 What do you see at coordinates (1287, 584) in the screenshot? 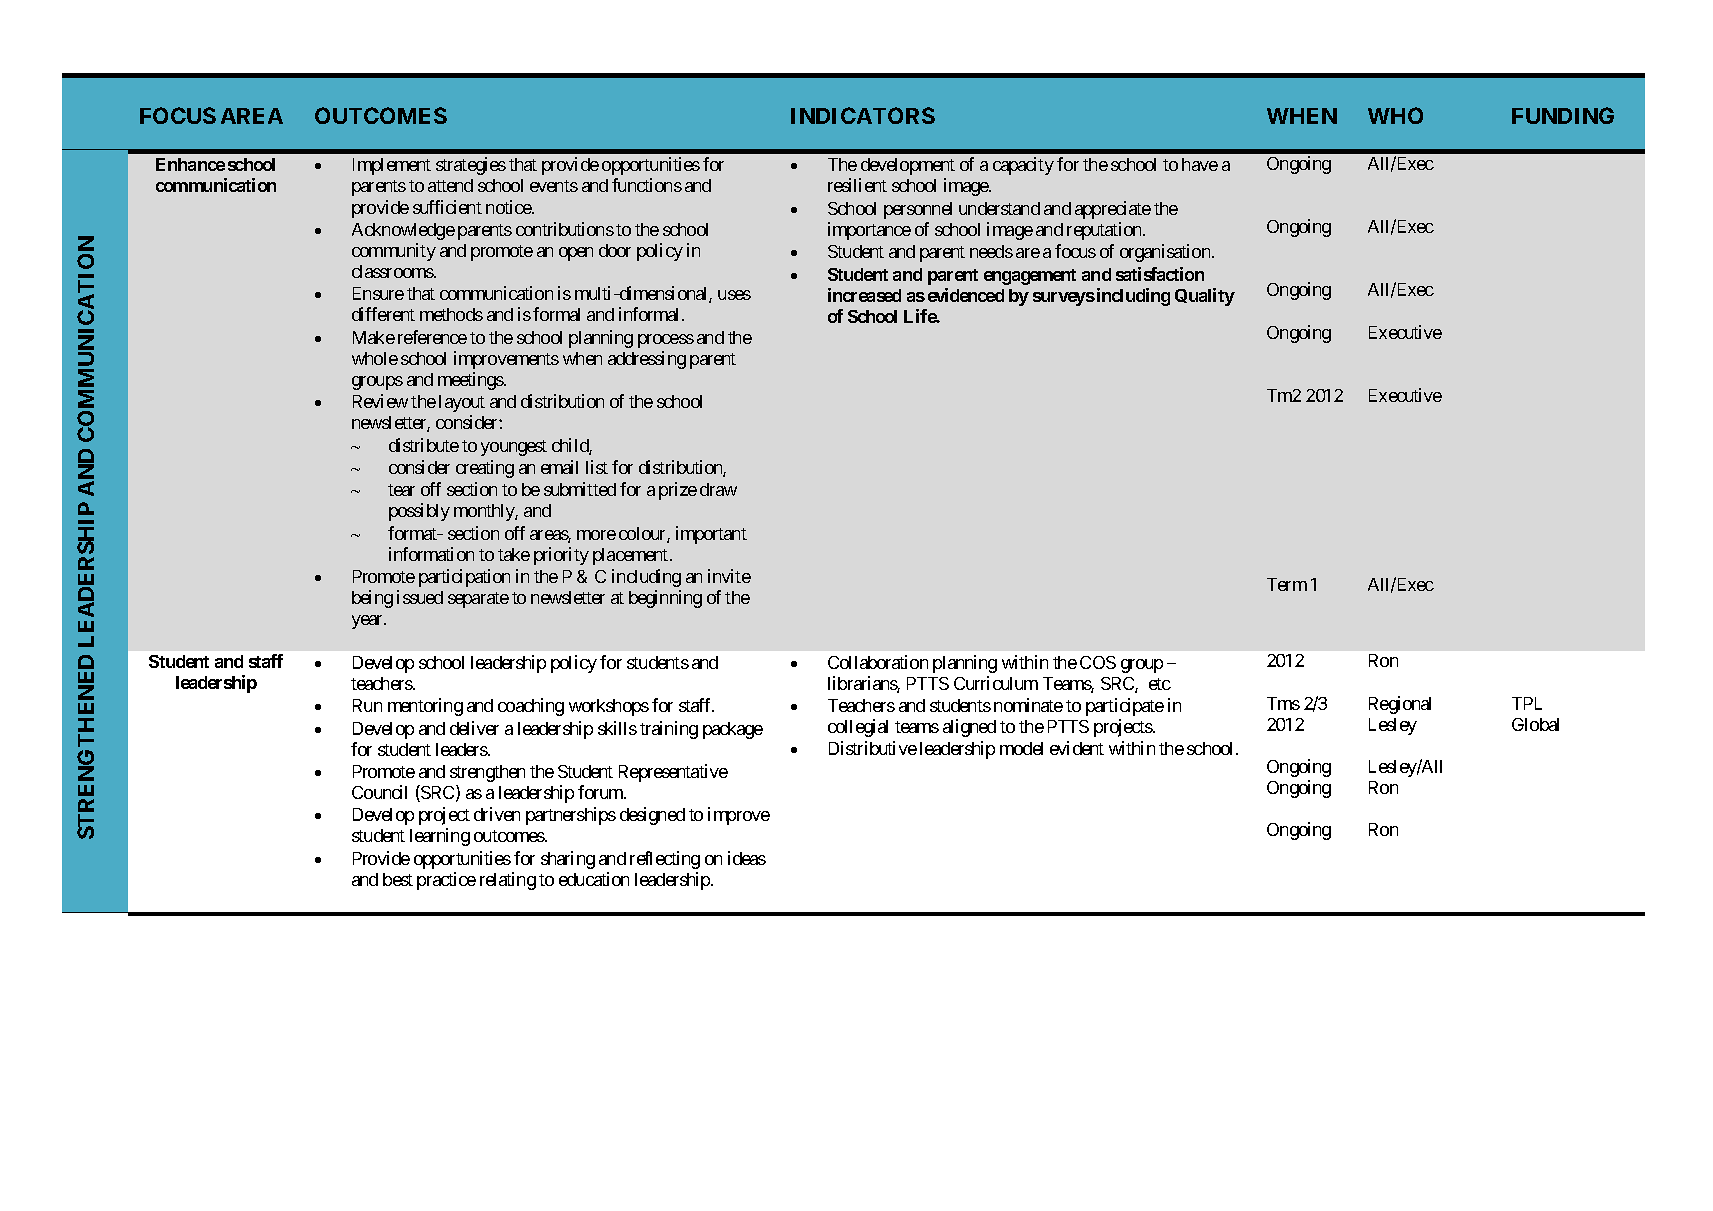
I see `Term` at bounding box center [1287, 584].
